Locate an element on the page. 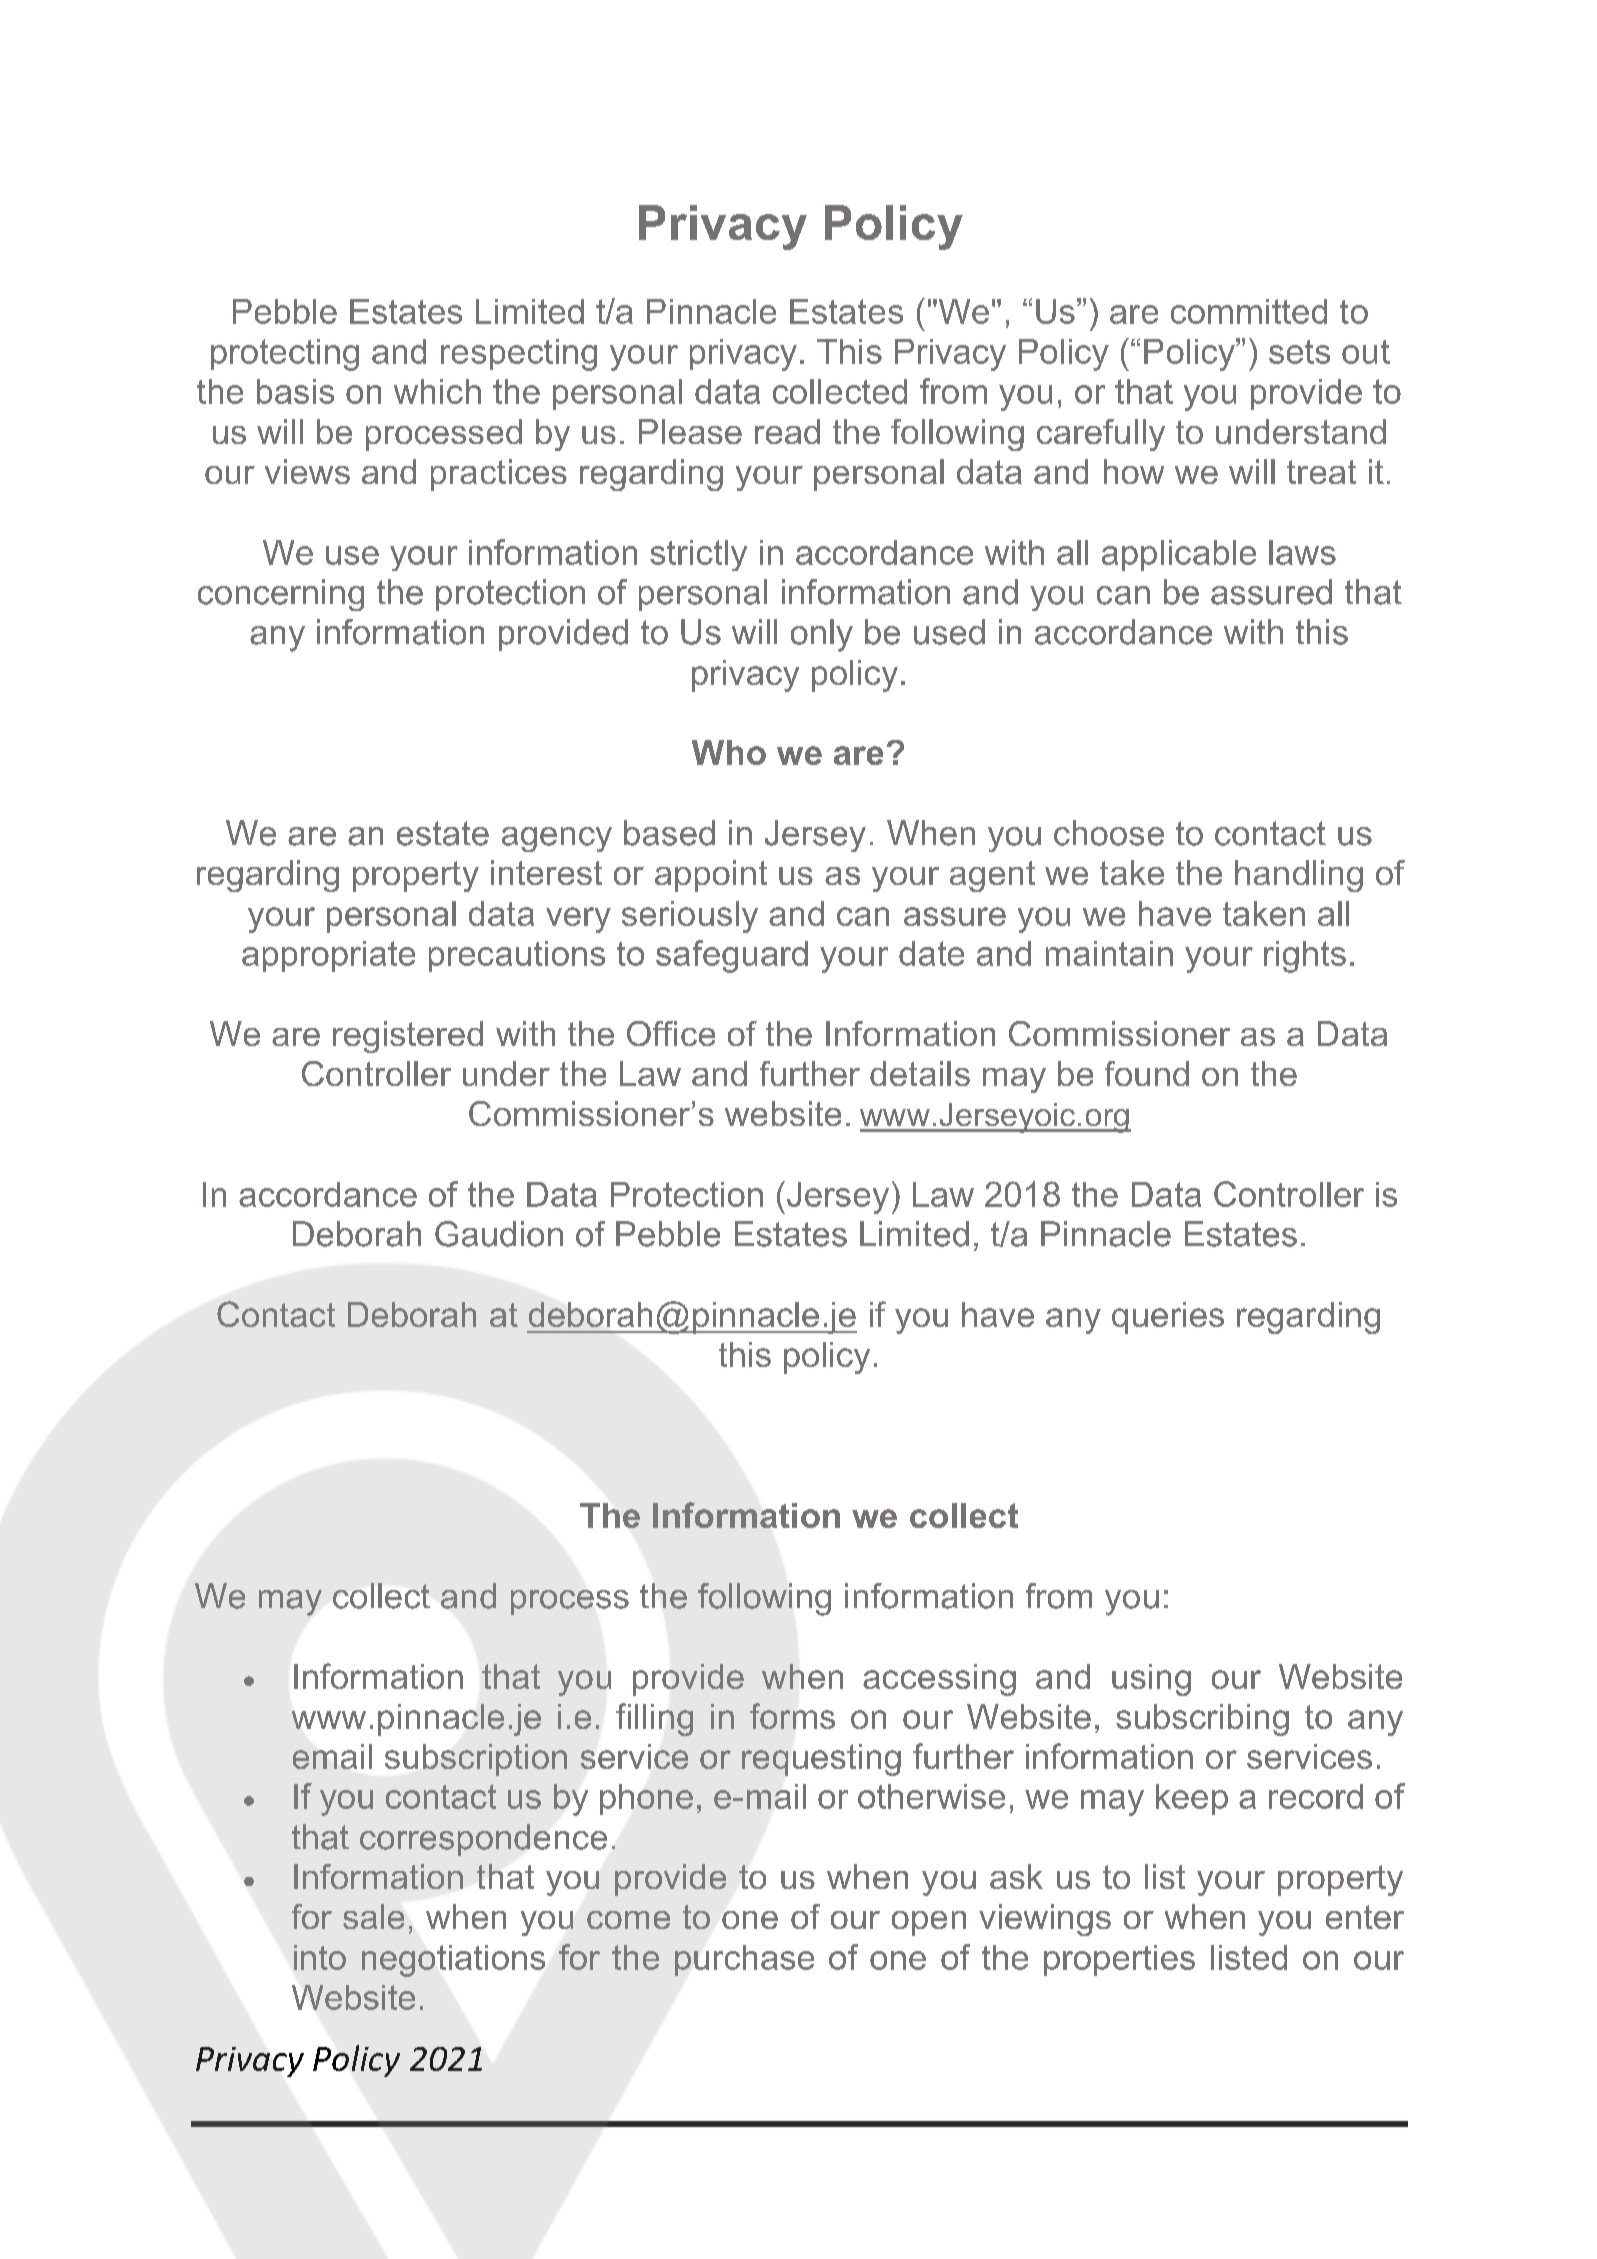  sale is located at coordinates (373, 1916).
